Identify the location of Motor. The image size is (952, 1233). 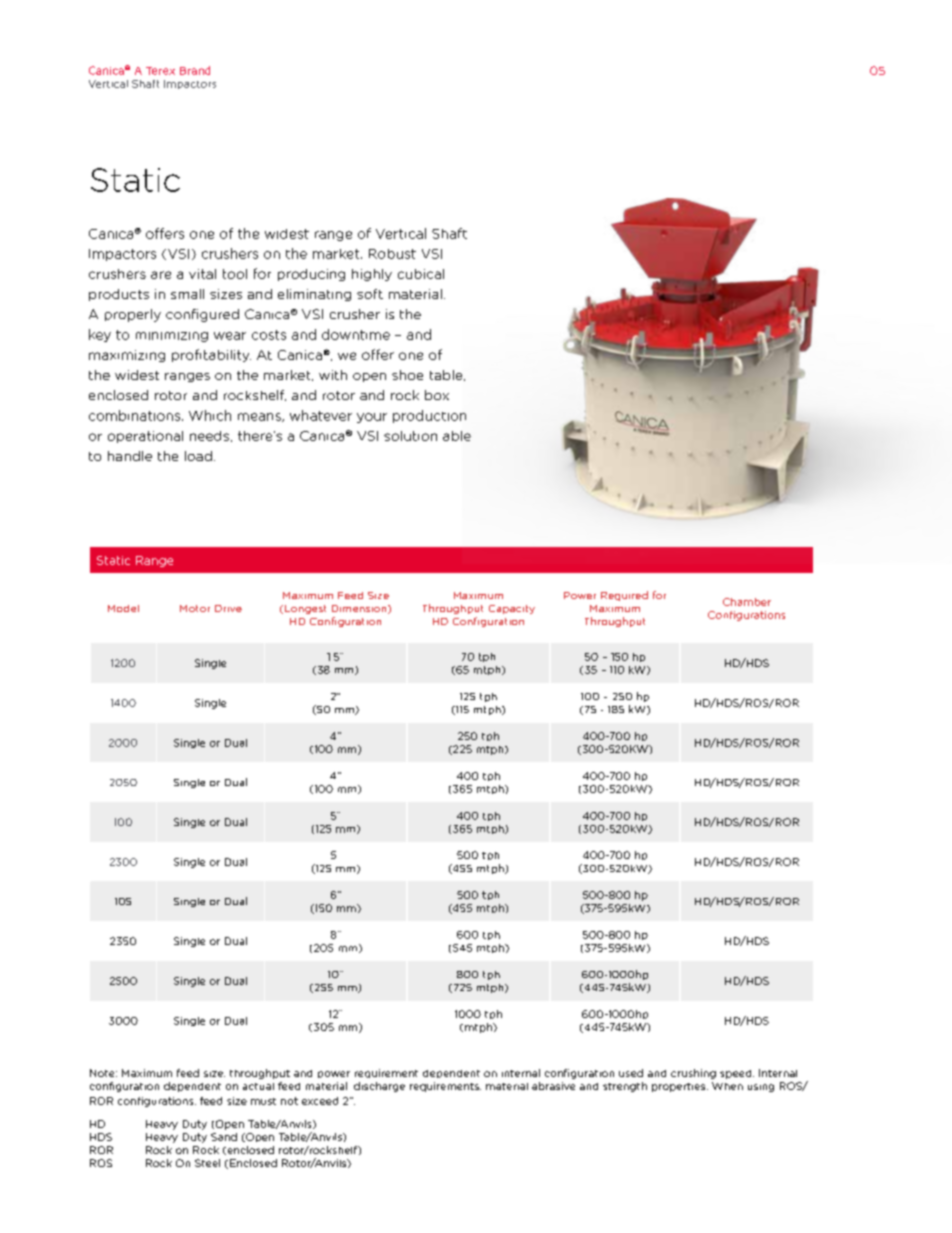
(195, 608).
